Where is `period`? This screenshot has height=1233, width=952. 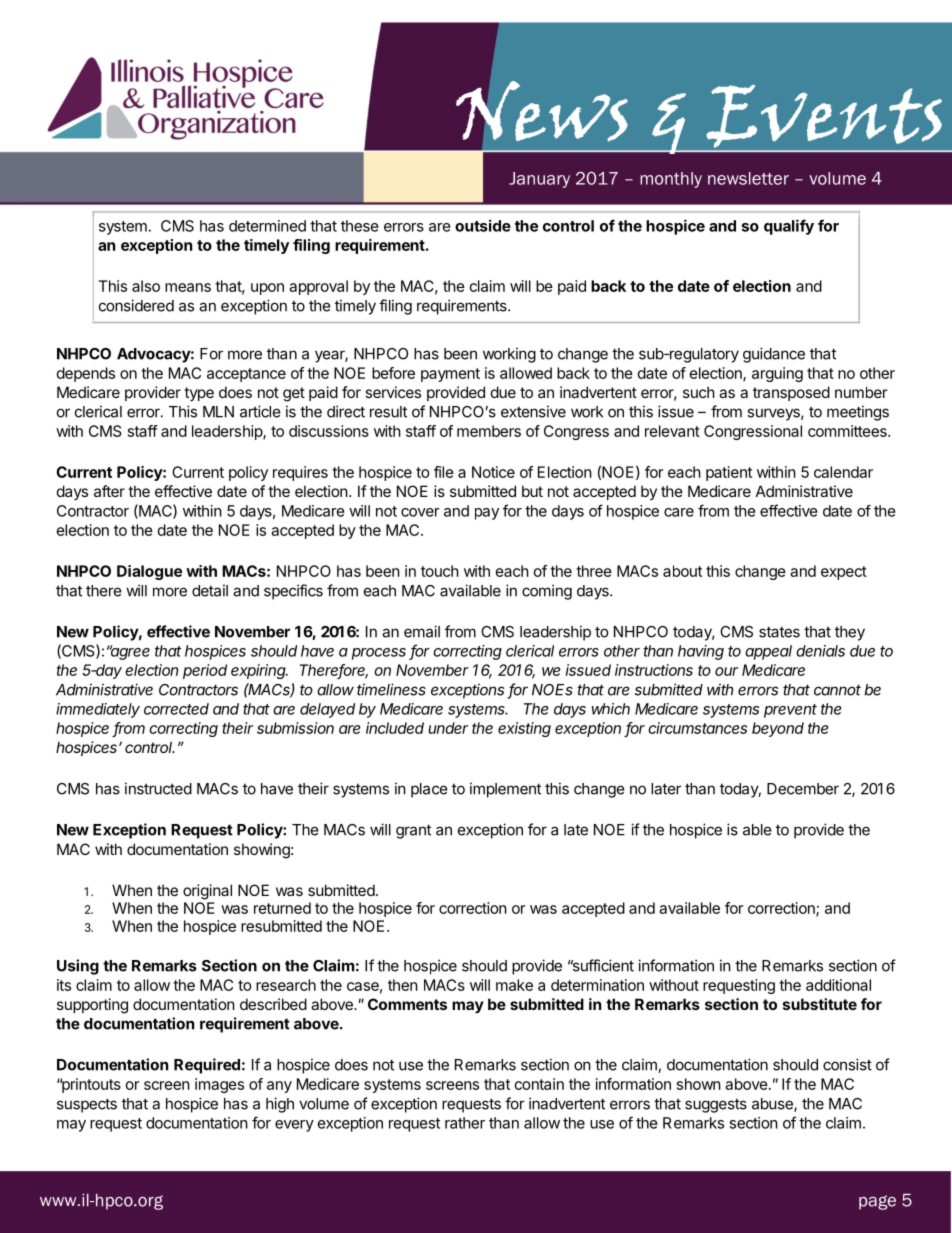 period is located at coordinates (205, 671).
